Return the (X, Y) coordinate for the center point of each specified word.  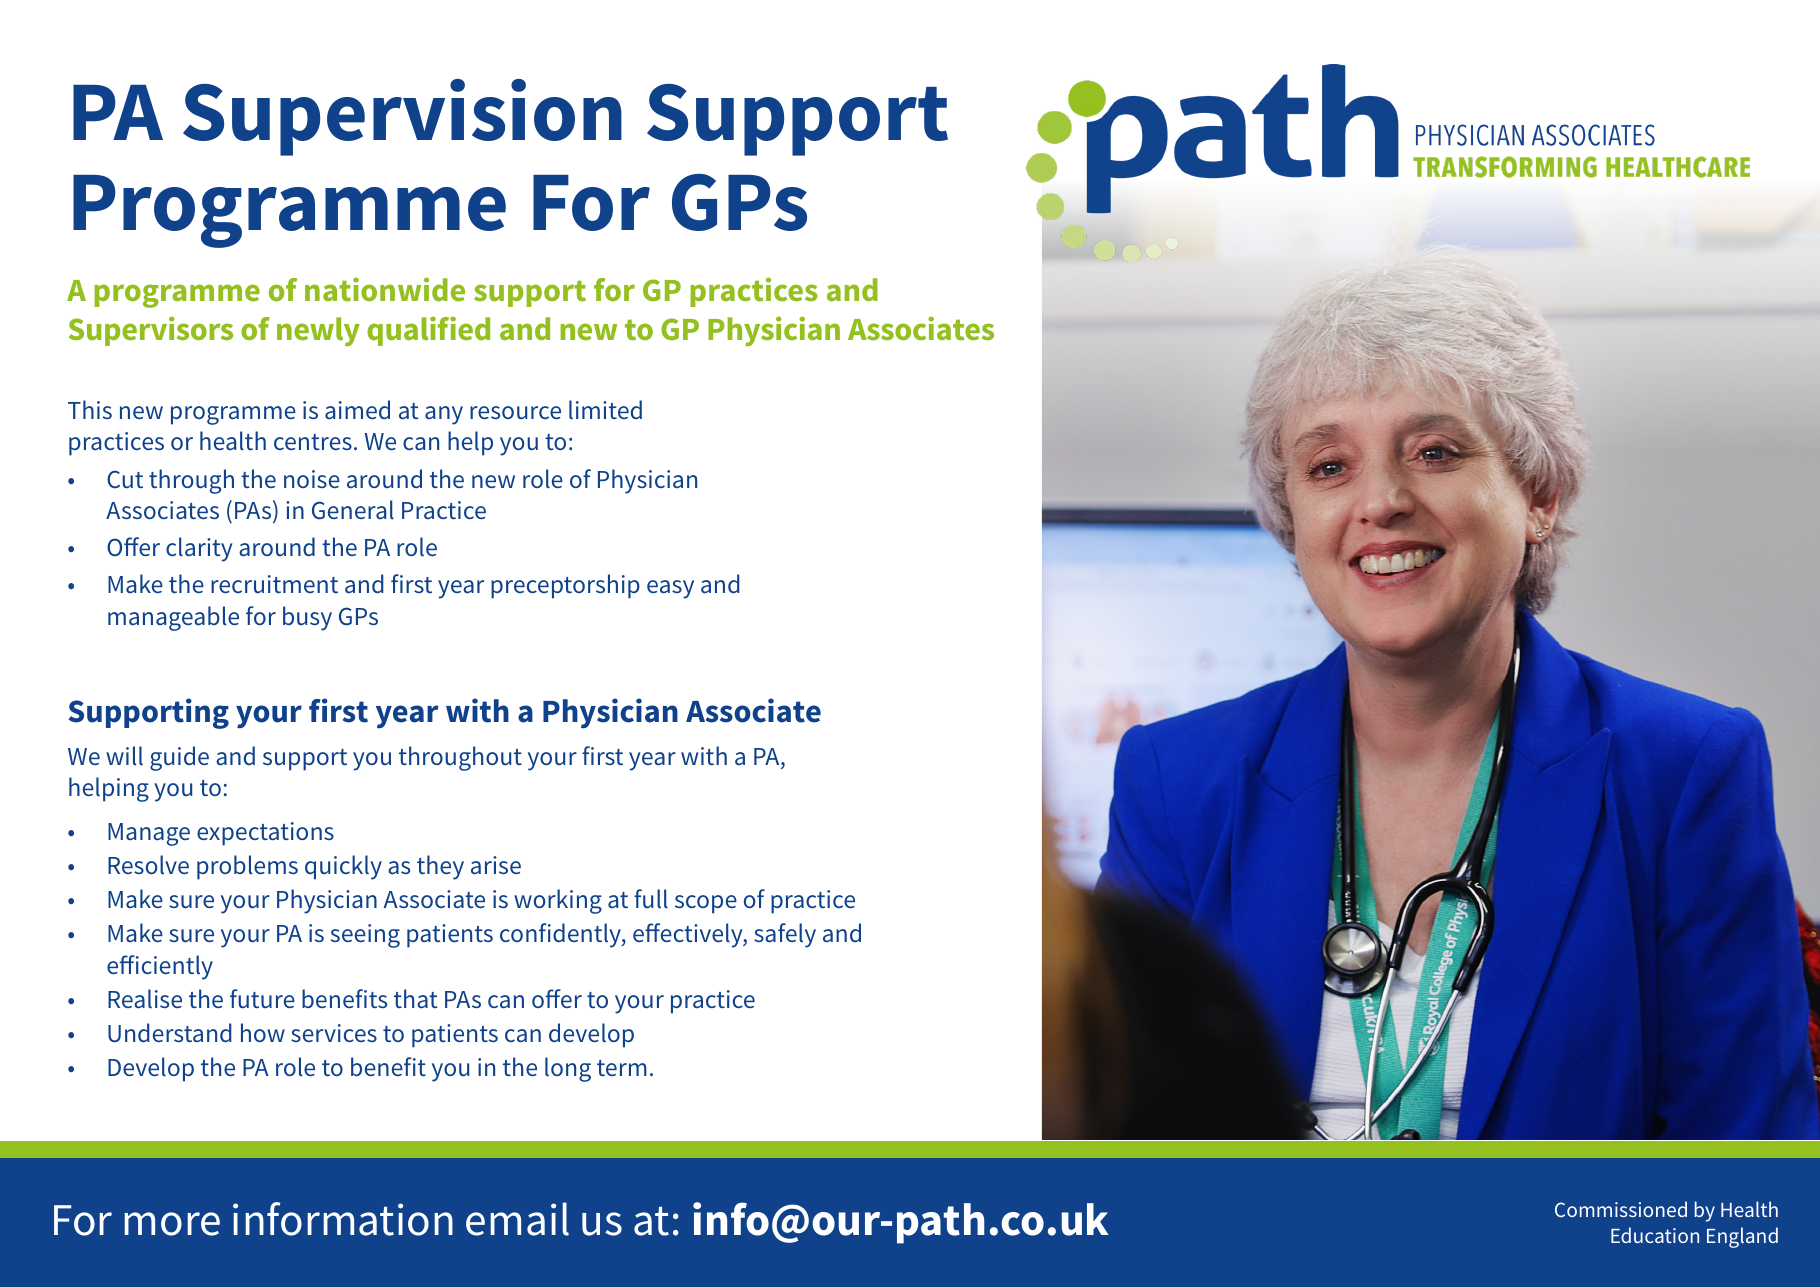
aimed (357, 410)
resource (515, 413)
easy (670, 589)
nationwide (385, 289)
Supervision (402, 117)
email (517, 1219)
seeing (365, 936)
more (172, 1224)
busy (307, 618)
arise (496, 865)
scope (706, 904)
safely (785, 935)
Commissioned (1621, 1209)
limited (605, 410)
